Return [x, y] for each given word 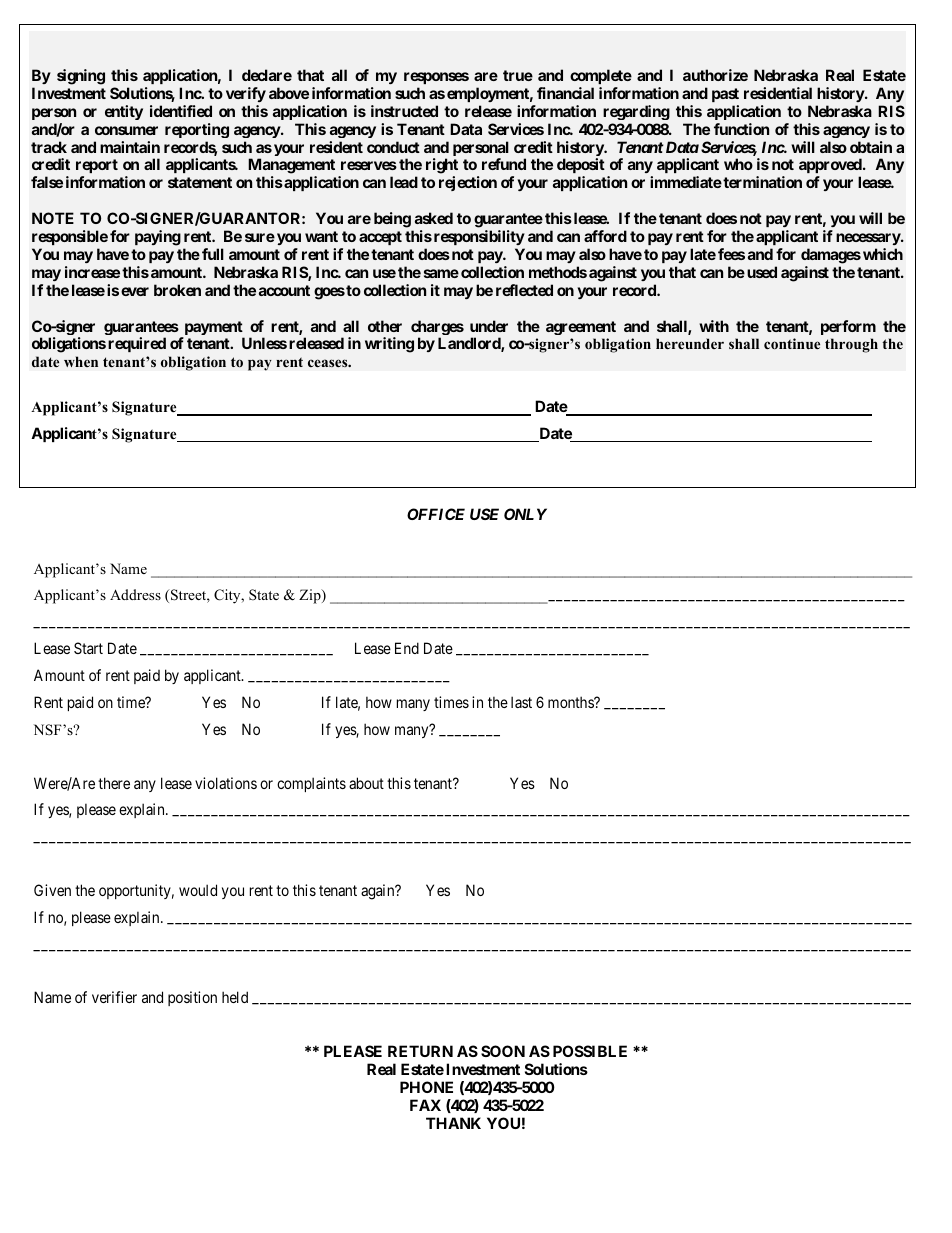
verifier [114, 997]
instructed [404, 111]
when [81, 361]
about [366, 783]
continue [792, 343]
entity [124, 112]
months [571, 702]
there [114, 783]
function [741, 129]
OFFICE [436, 514]
